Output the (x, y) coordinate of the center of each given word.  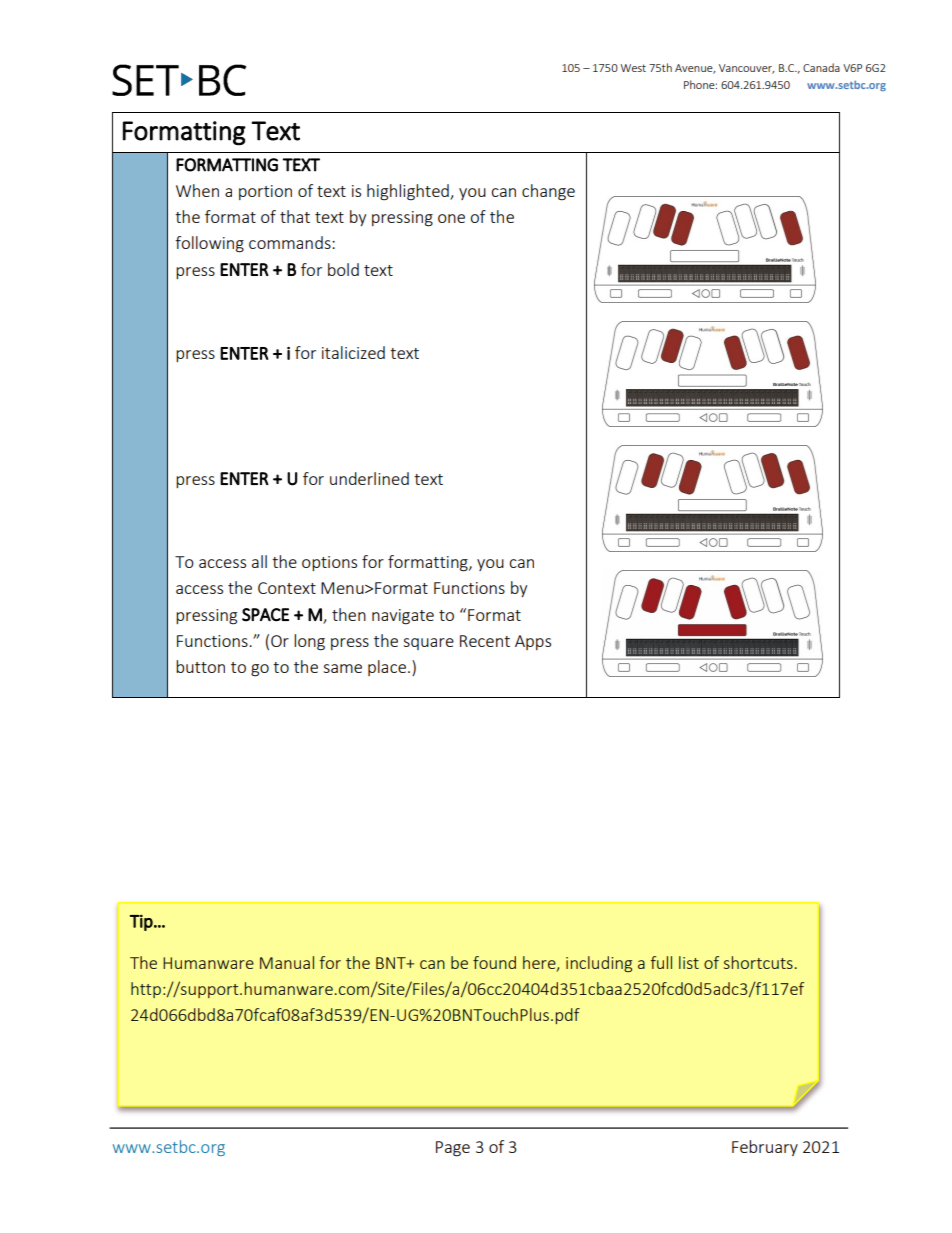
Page (453, 1149)
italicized (353, 352)
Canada (821, 67)
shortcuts (758, 962)
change (548, 192)
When (197, 190)
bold (343, 269)
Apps (533, 642)
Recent (485, 641)
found (494, 962)
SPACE (265, 615)
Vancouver (746, 69)
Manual (287, 962)
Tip (142, 922)
